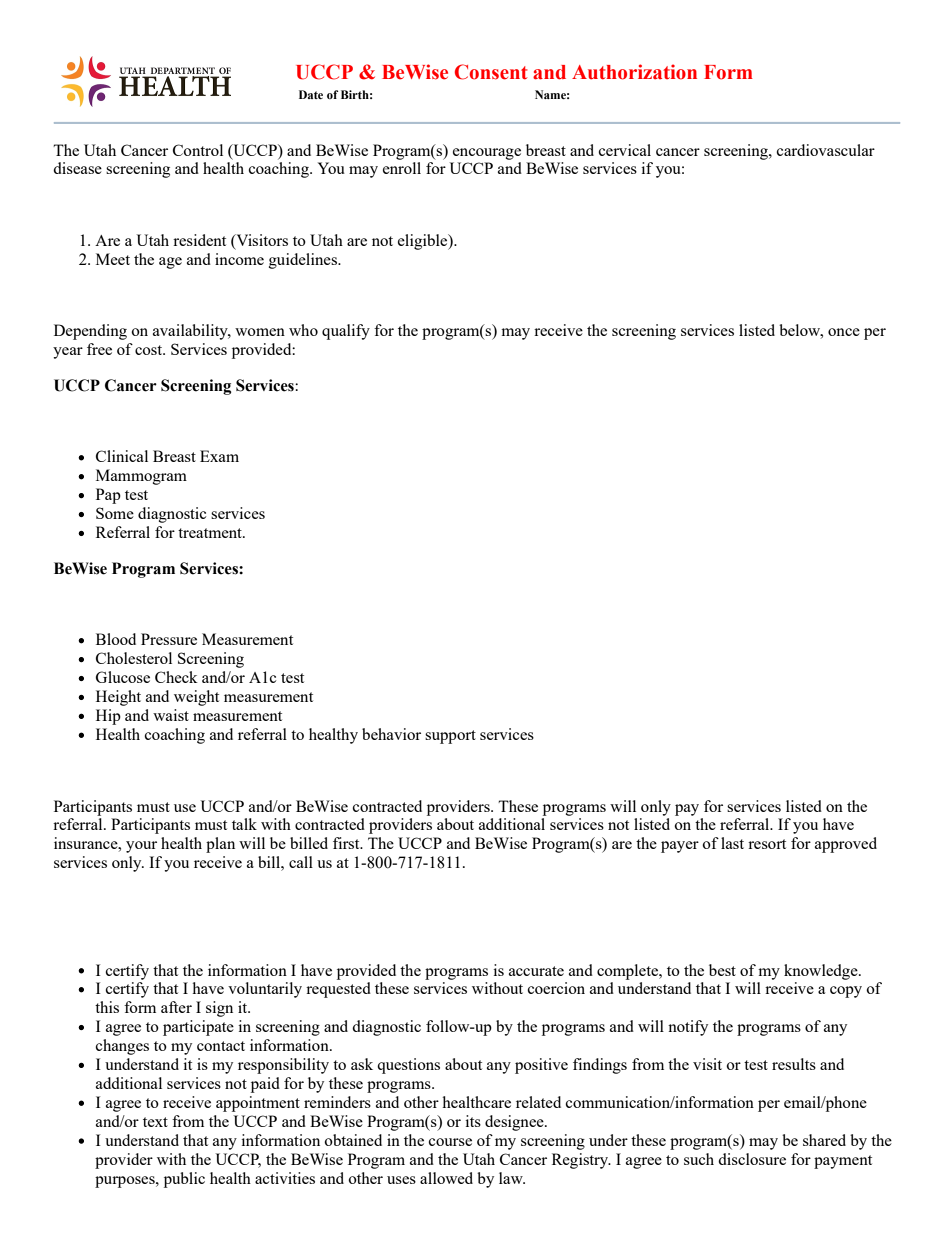 The width and height of the document is (952, 1234). I want to click on qualify, so click(346, 332).
